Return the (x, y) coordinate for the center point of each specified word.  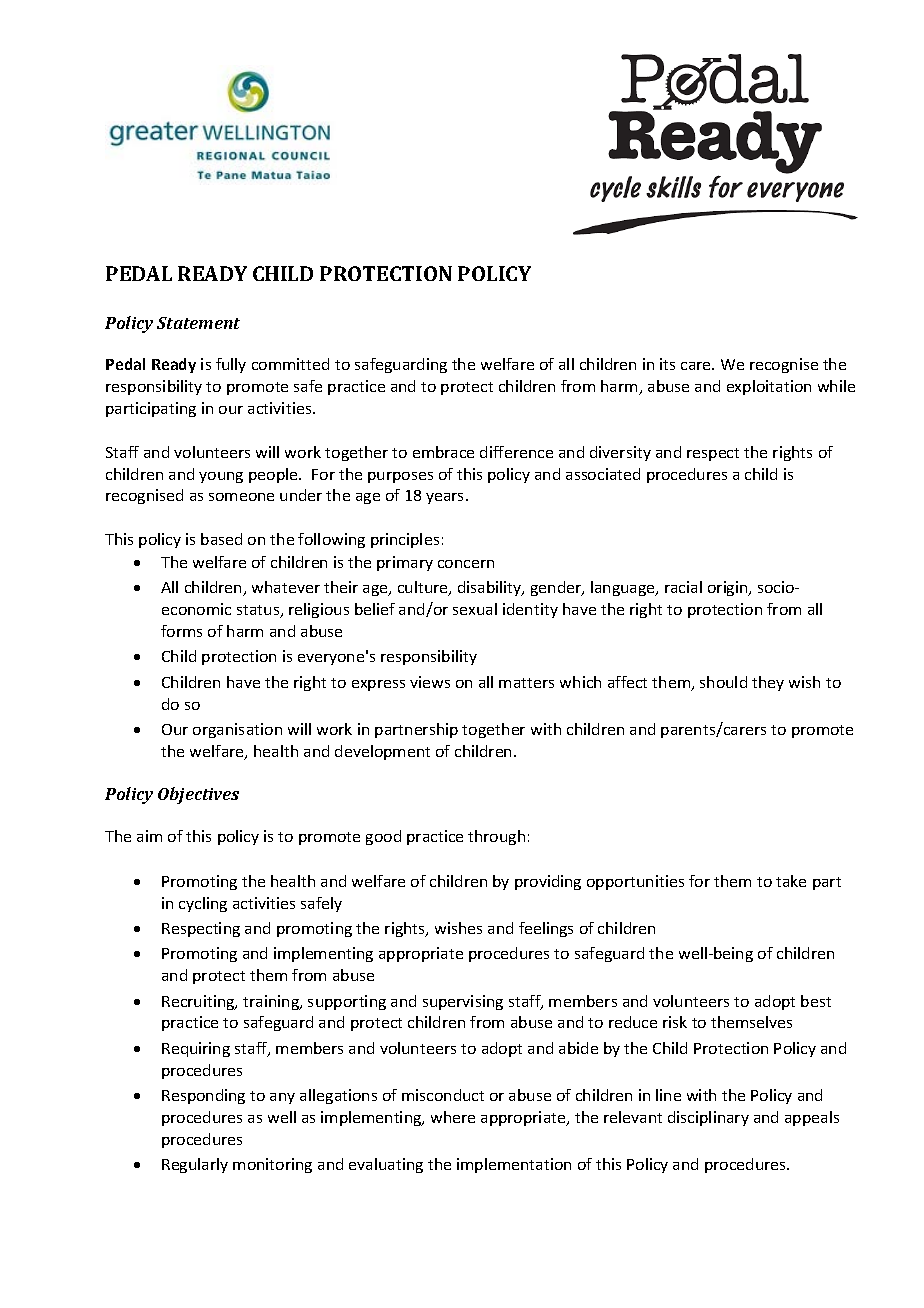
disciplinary (708, 1118)
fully (231, 365)
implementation (514, 1165)
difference (516, 452)
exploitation (769, 387)
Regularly (195, 1165)
